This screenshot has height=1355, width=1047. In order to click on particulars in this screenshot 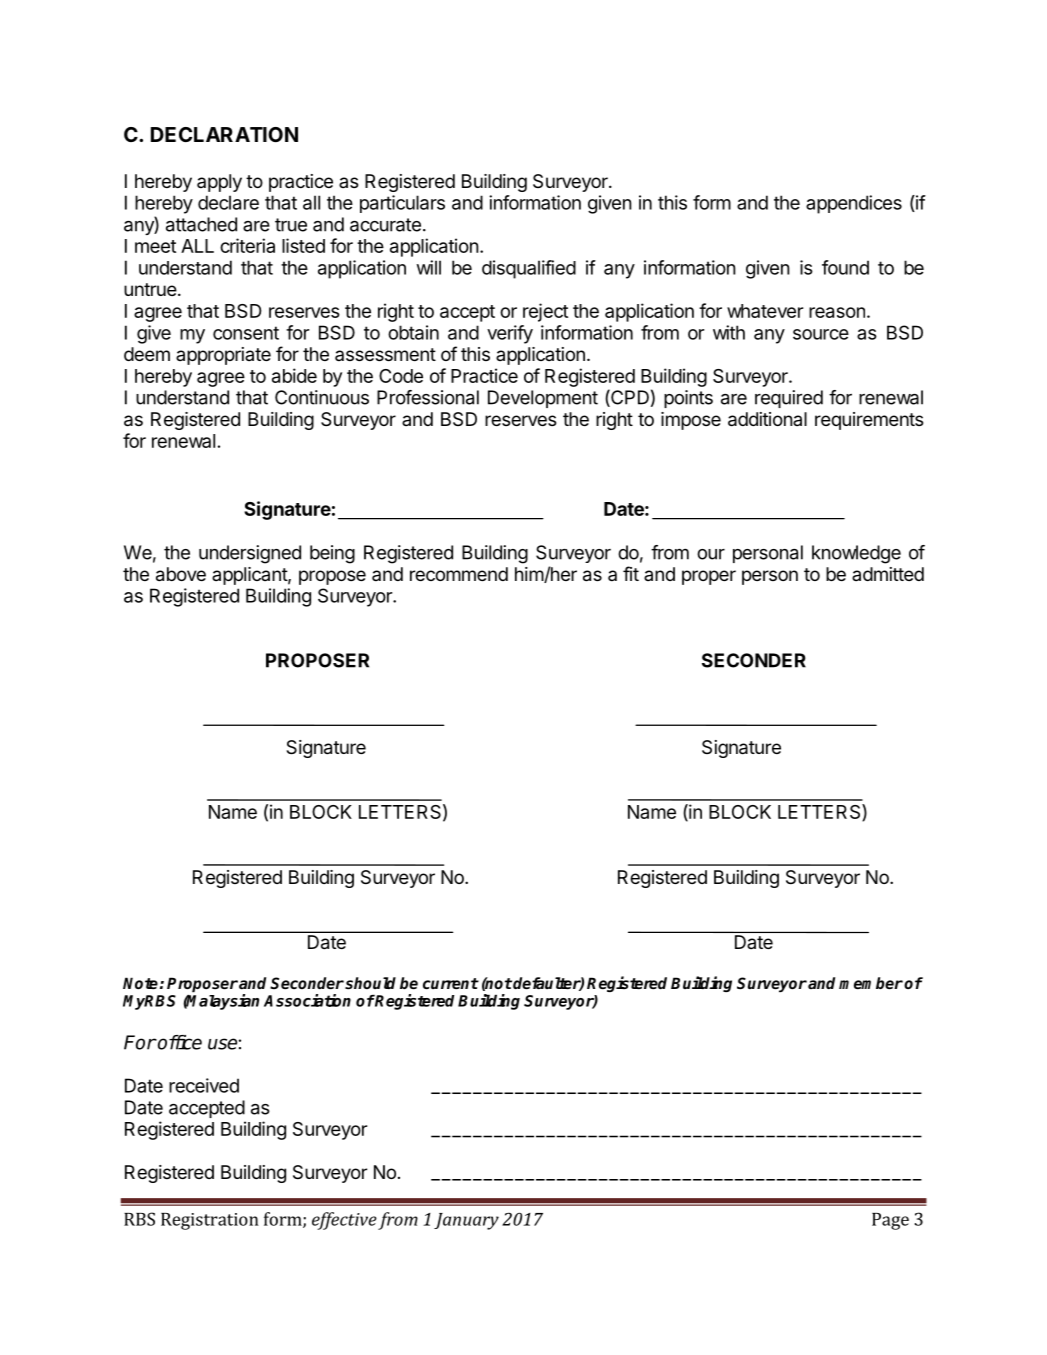, I will do `click(402, 204)`.
